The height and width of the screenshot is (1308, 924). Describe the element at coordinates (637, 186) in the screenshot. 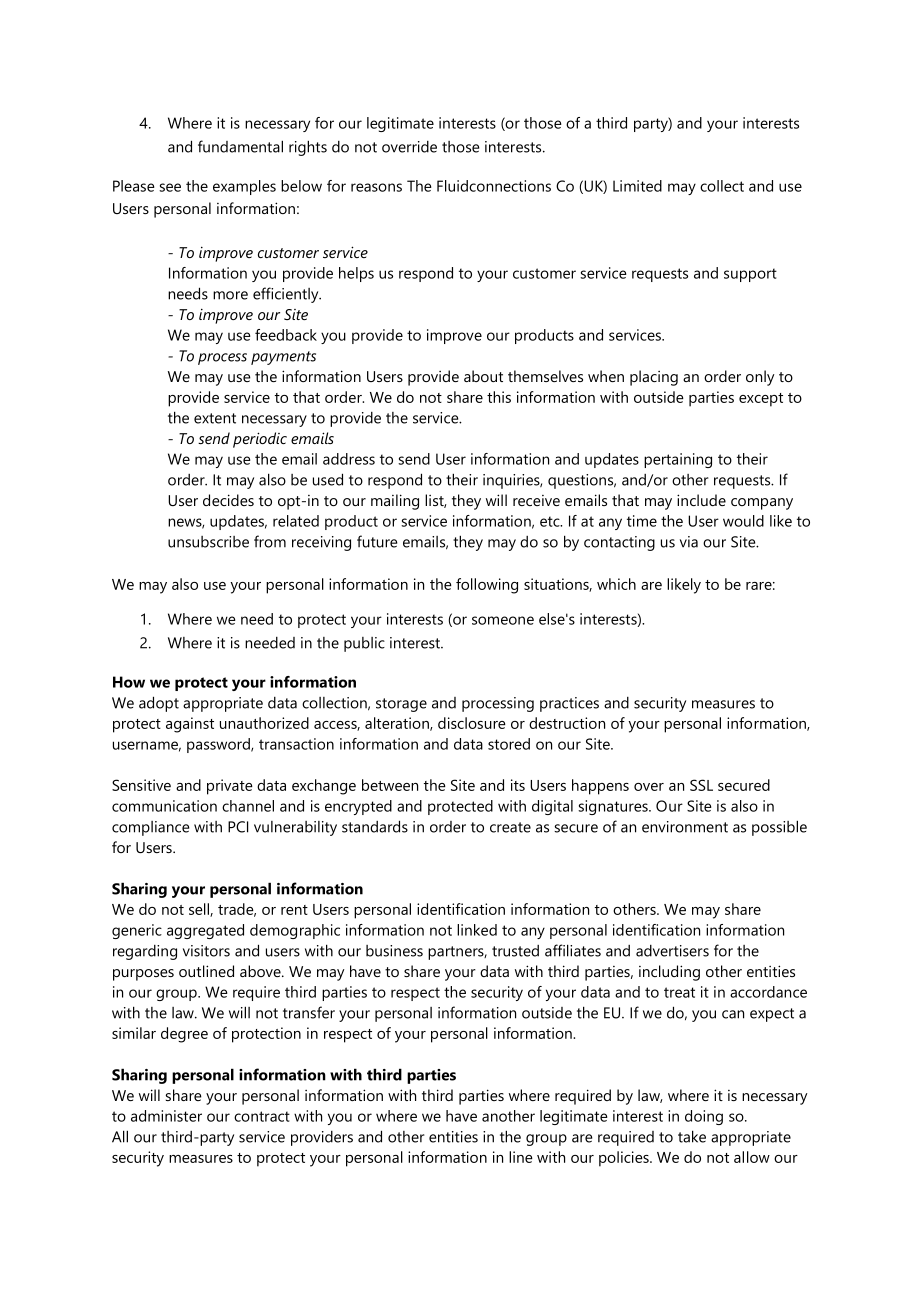

I see `Limited` at that location.
